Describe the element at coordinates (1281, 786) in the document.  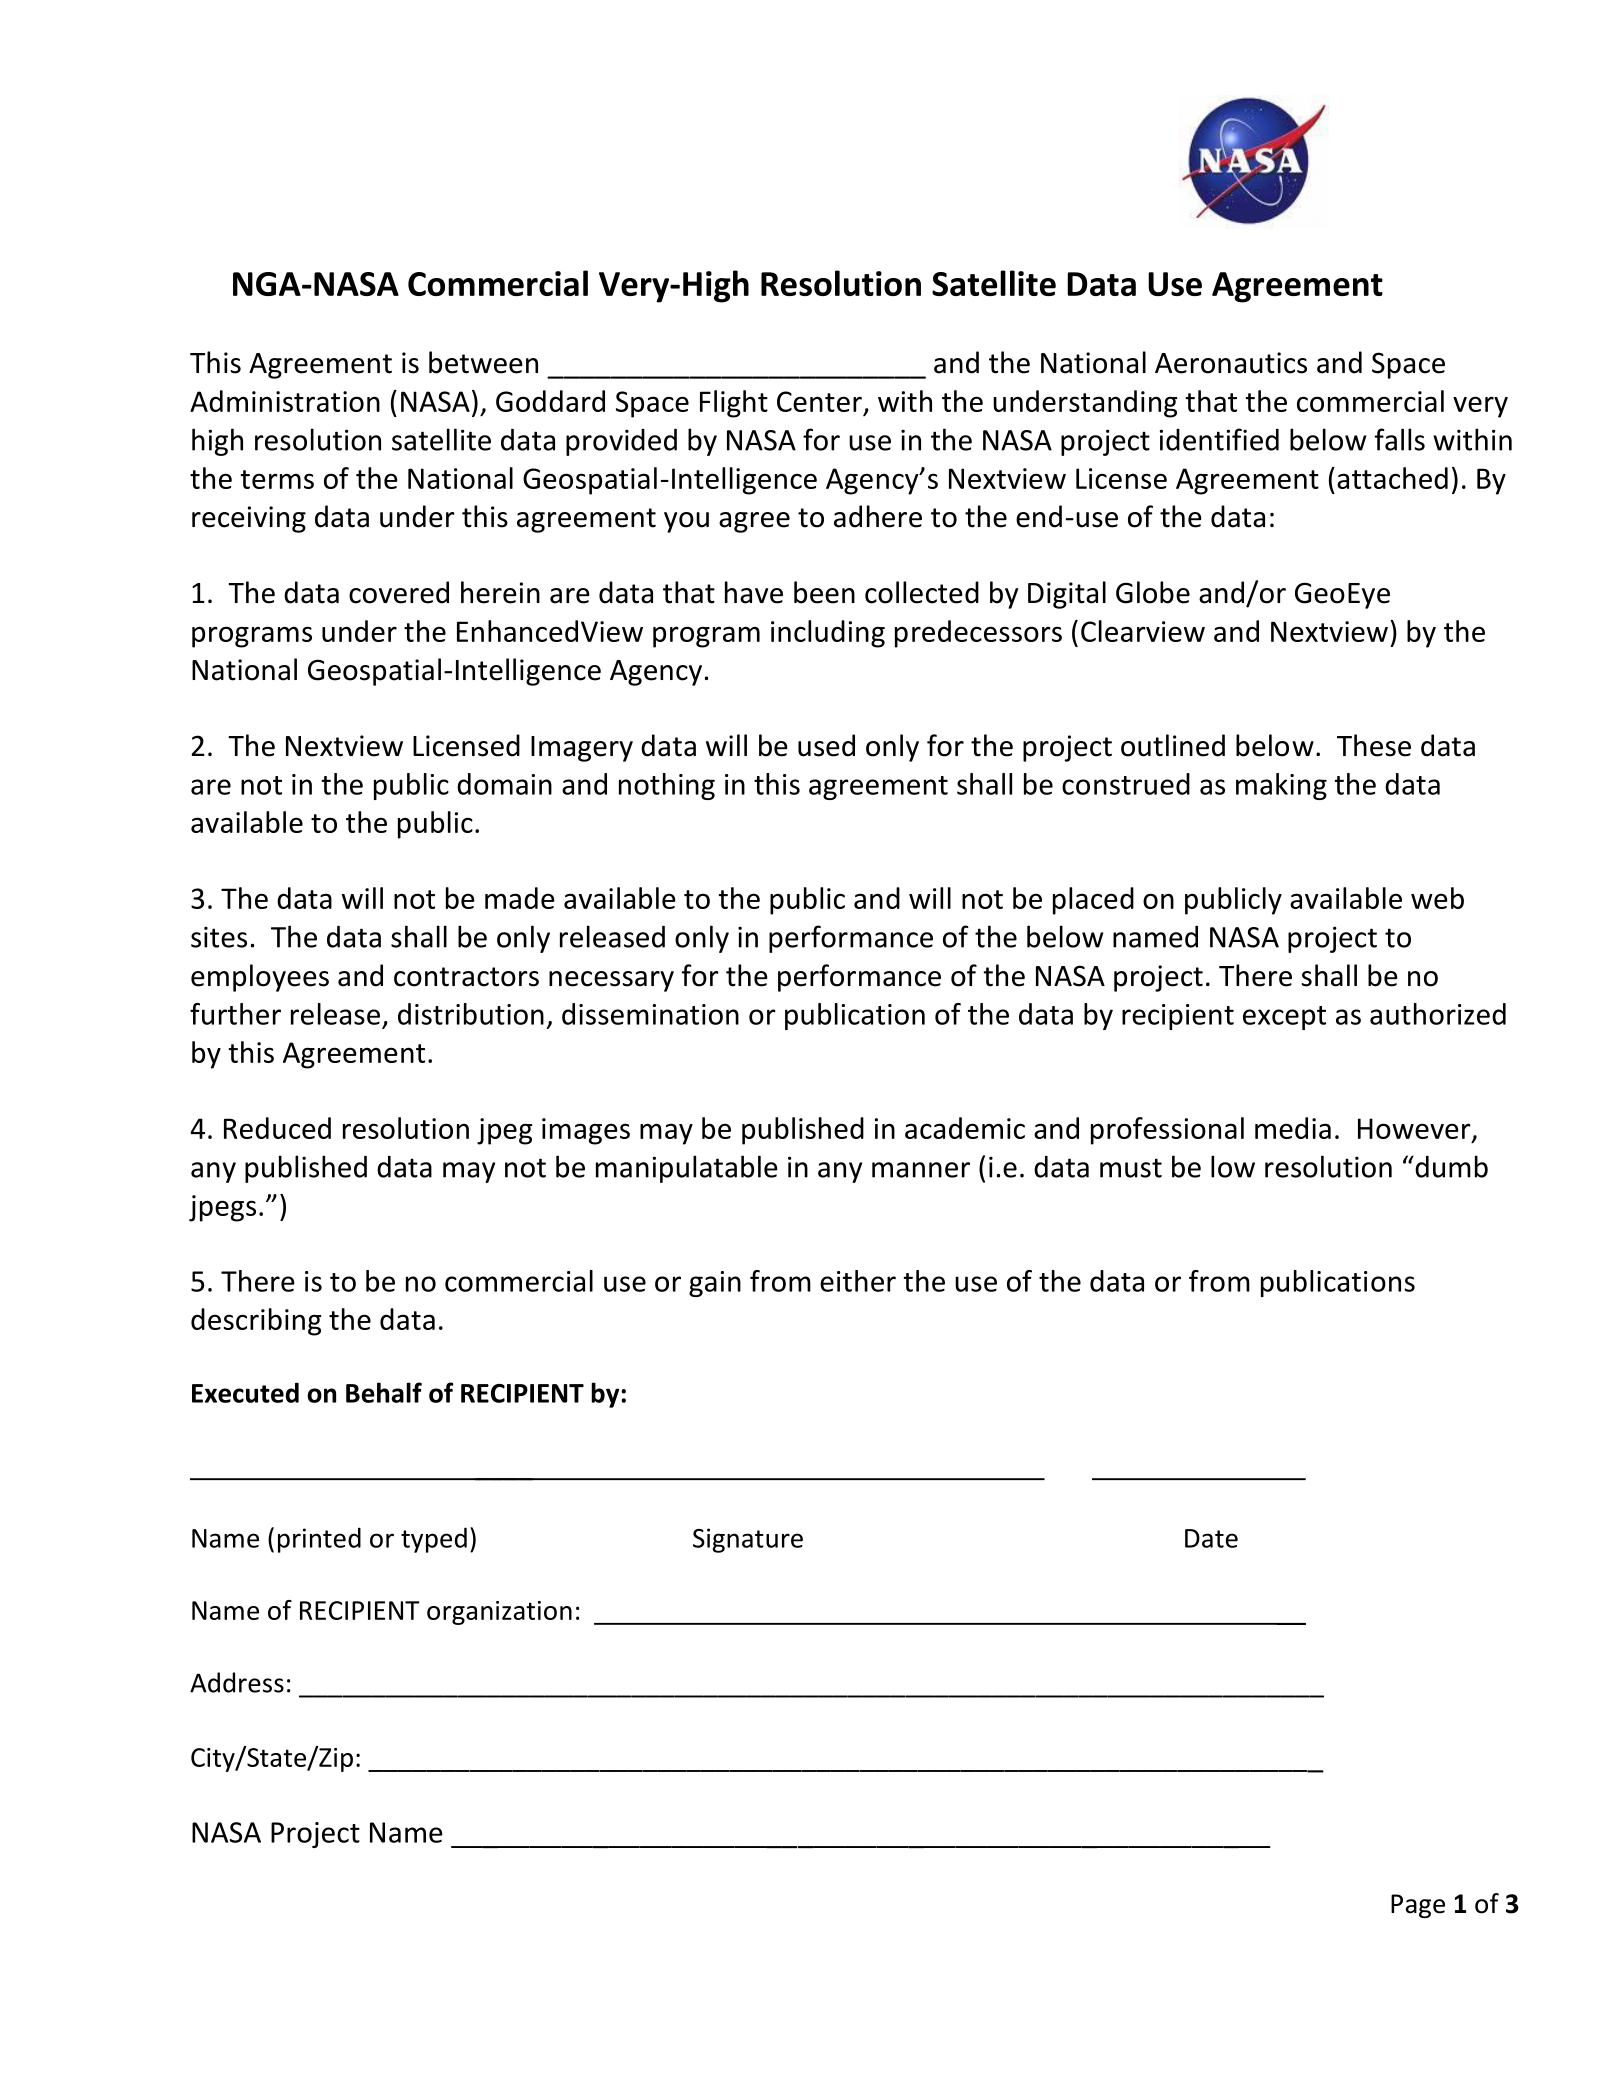
I see `making` at that location.
